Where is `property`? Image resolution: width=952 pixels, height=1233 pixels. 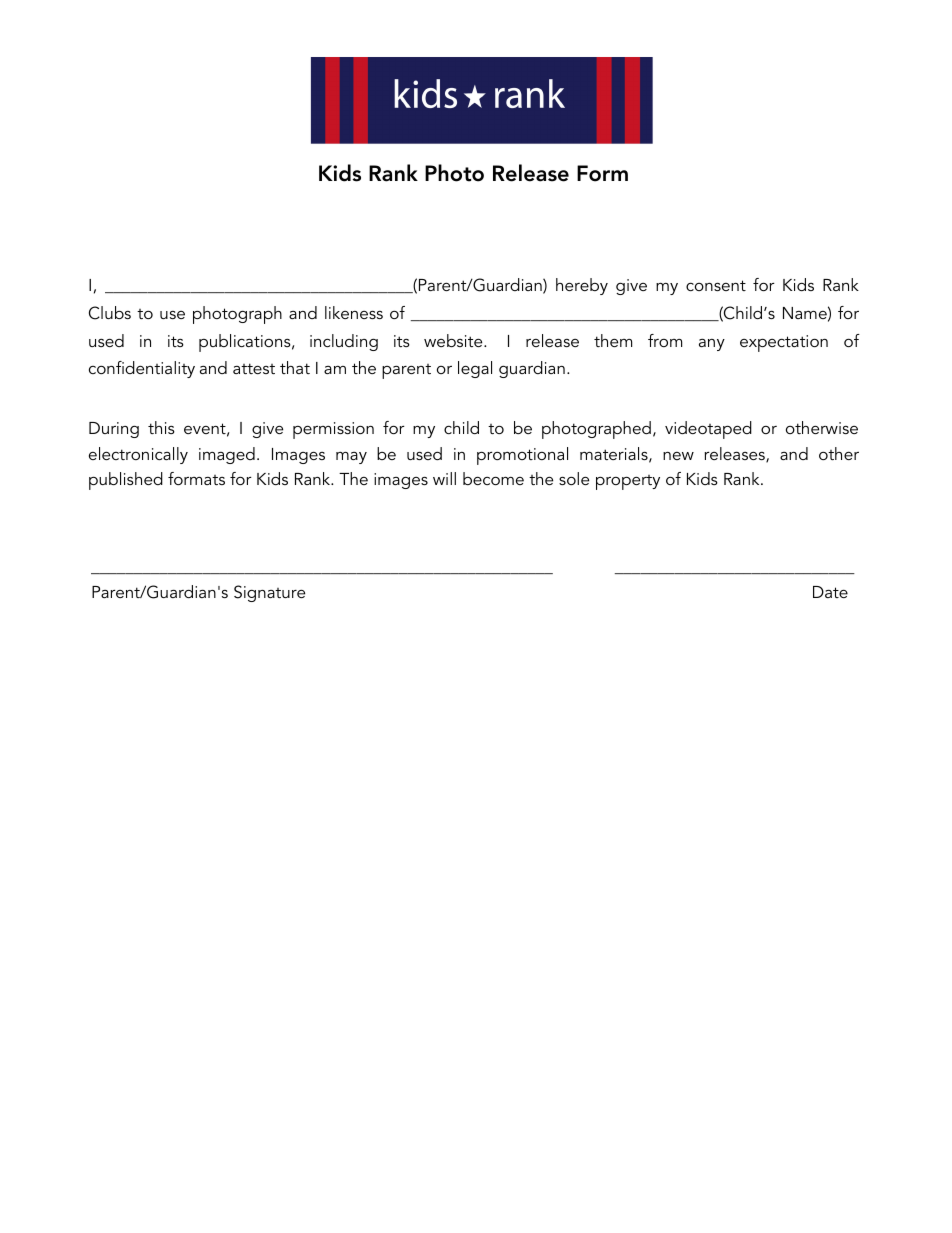 property is located at coordinates (628, 482).
